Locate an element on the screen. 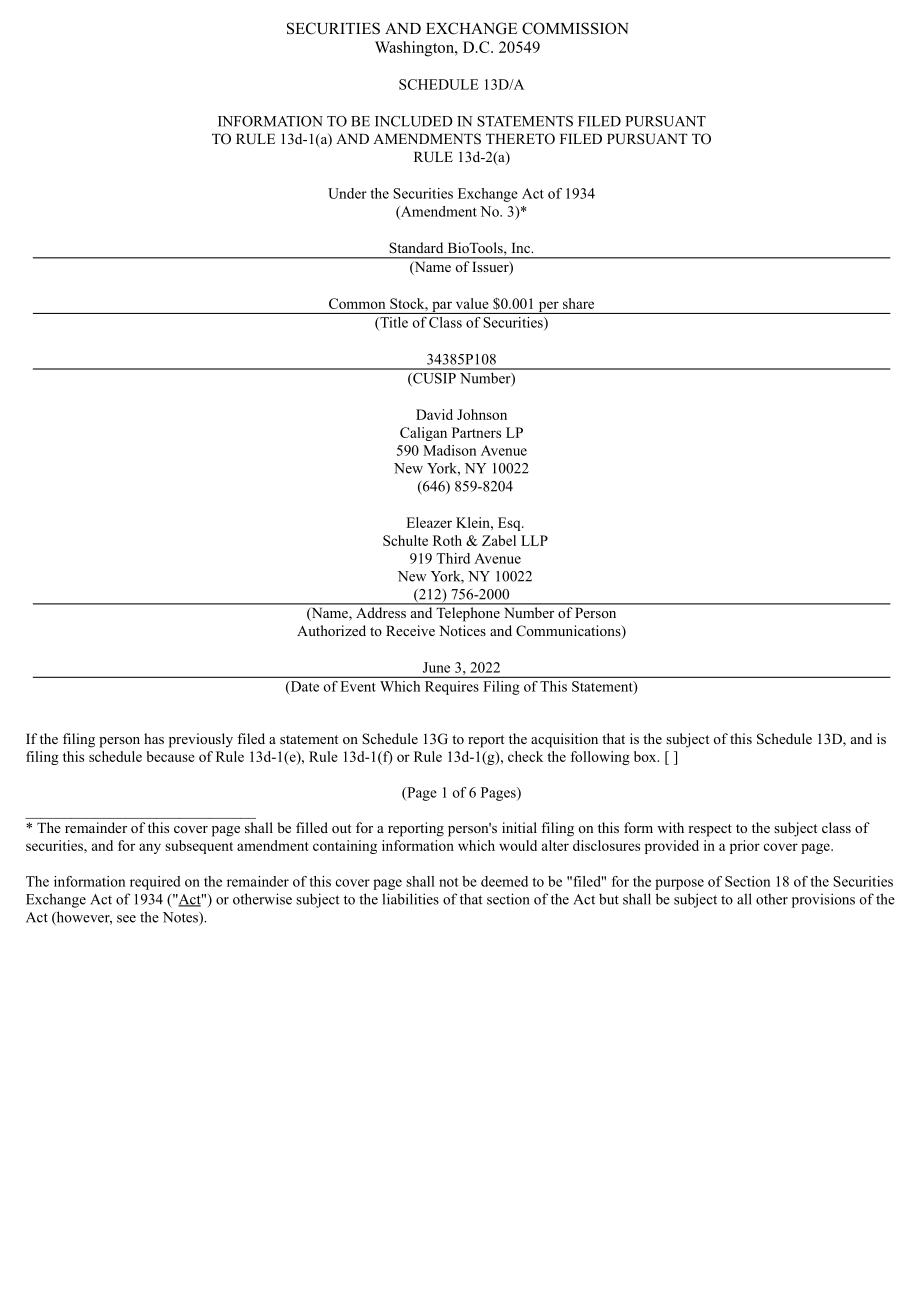 The height and width of the screenshot is (1308, 924). THERETO is located at coordinates (520, 139).
